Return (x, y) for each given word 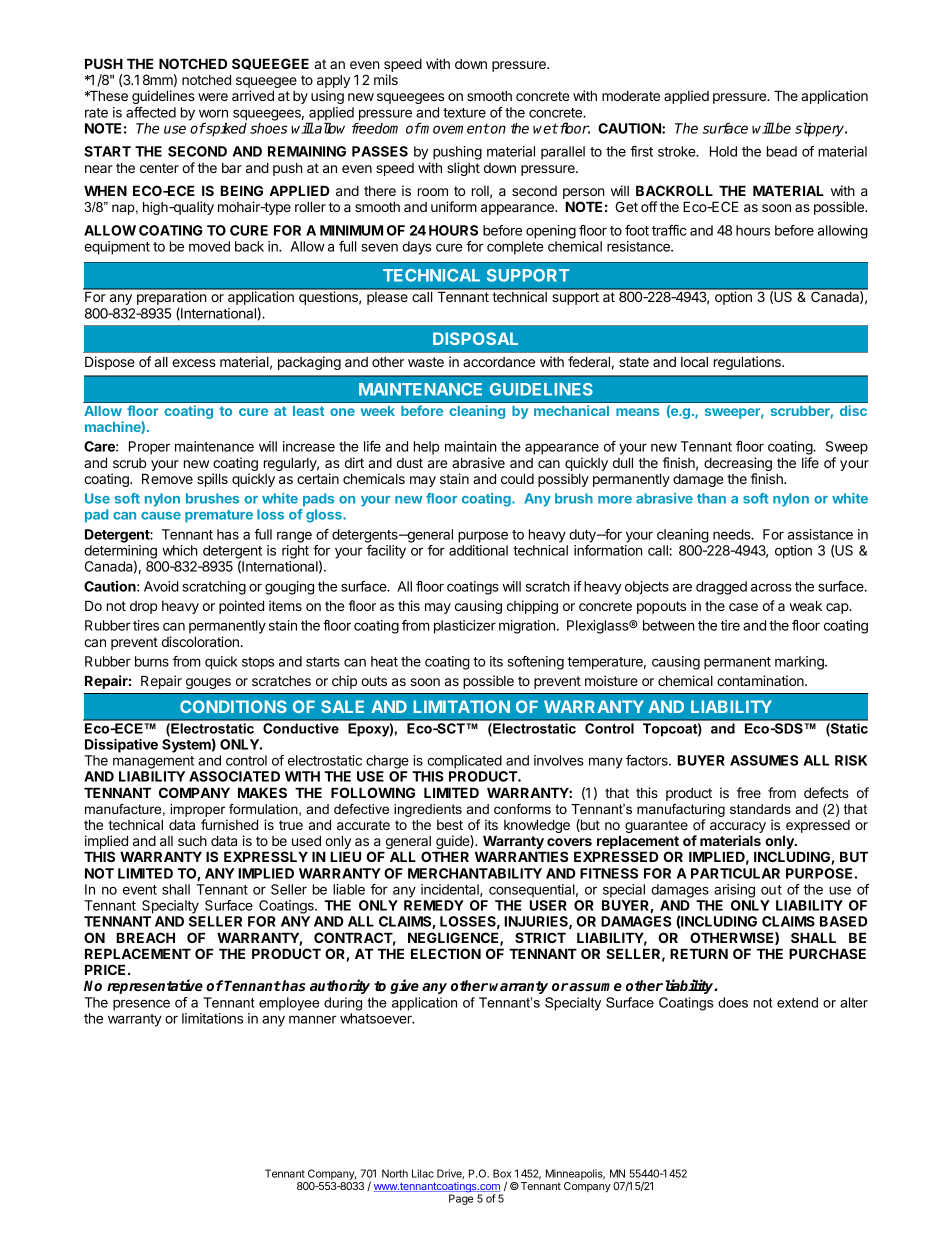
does (733, 1002)
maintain (471, 446)
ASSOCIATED (234, 776)
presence (141, 1005)
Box (502, 1173)
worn (213, 113)
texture (464, 113)
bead (782, 151)
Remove (167, 478)
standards (760, 809)
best (450, 825)
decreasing (738, 465)
